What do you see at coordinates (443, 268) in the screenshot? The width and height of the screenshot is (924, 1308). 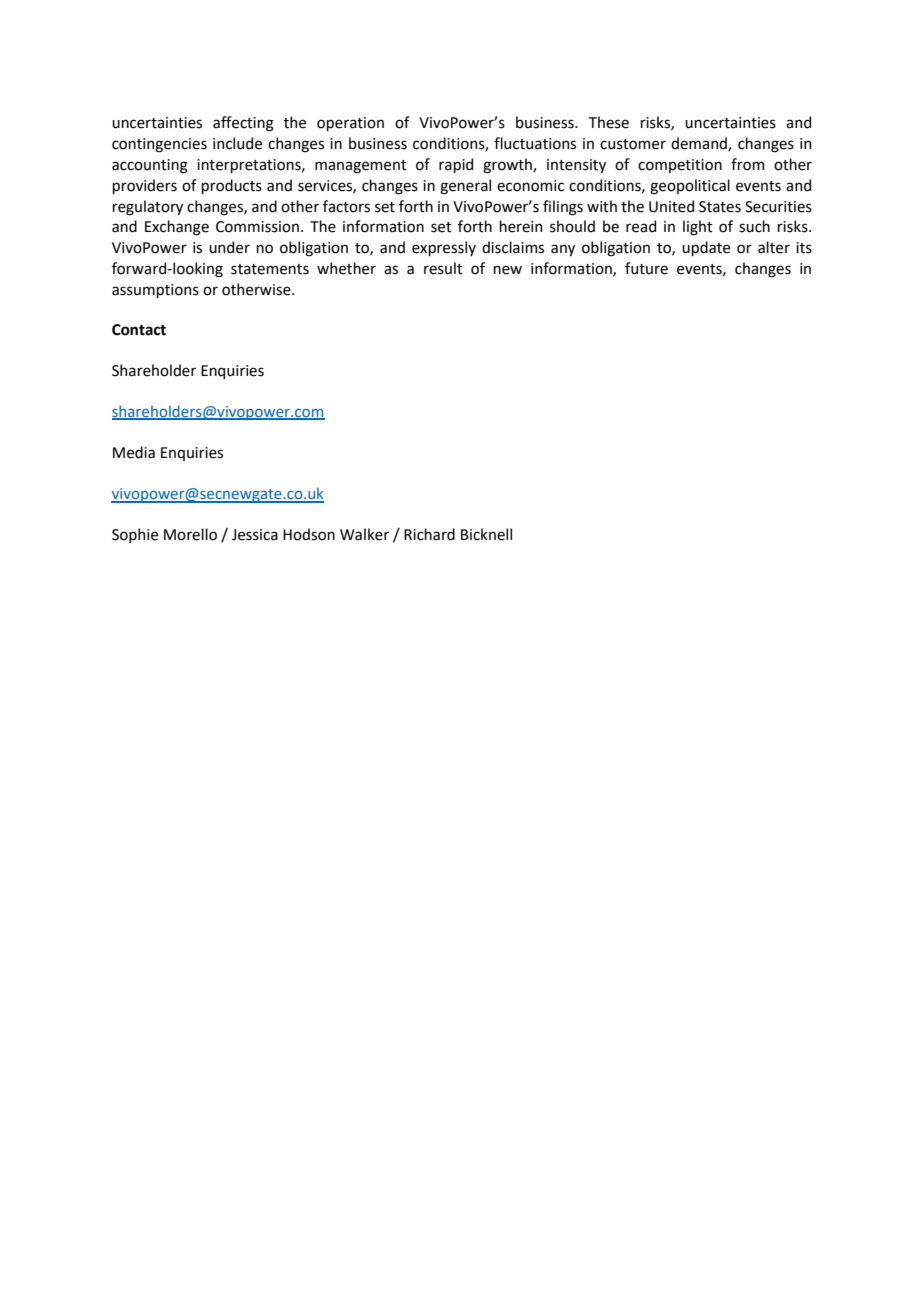 I see `result` at bounding box center [443, 268].
